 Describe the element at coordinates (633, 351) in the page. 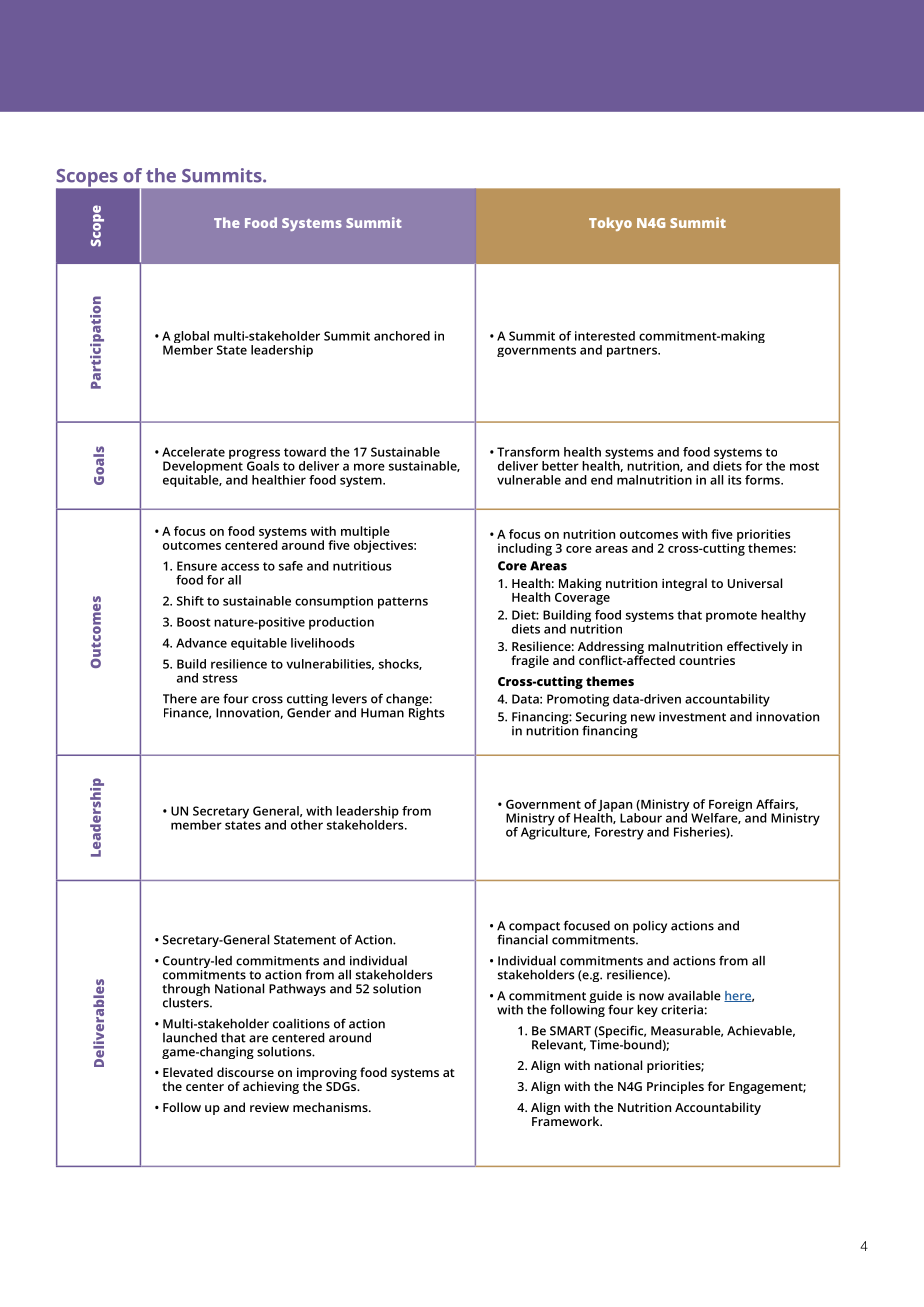

I see `partners` at that location.
